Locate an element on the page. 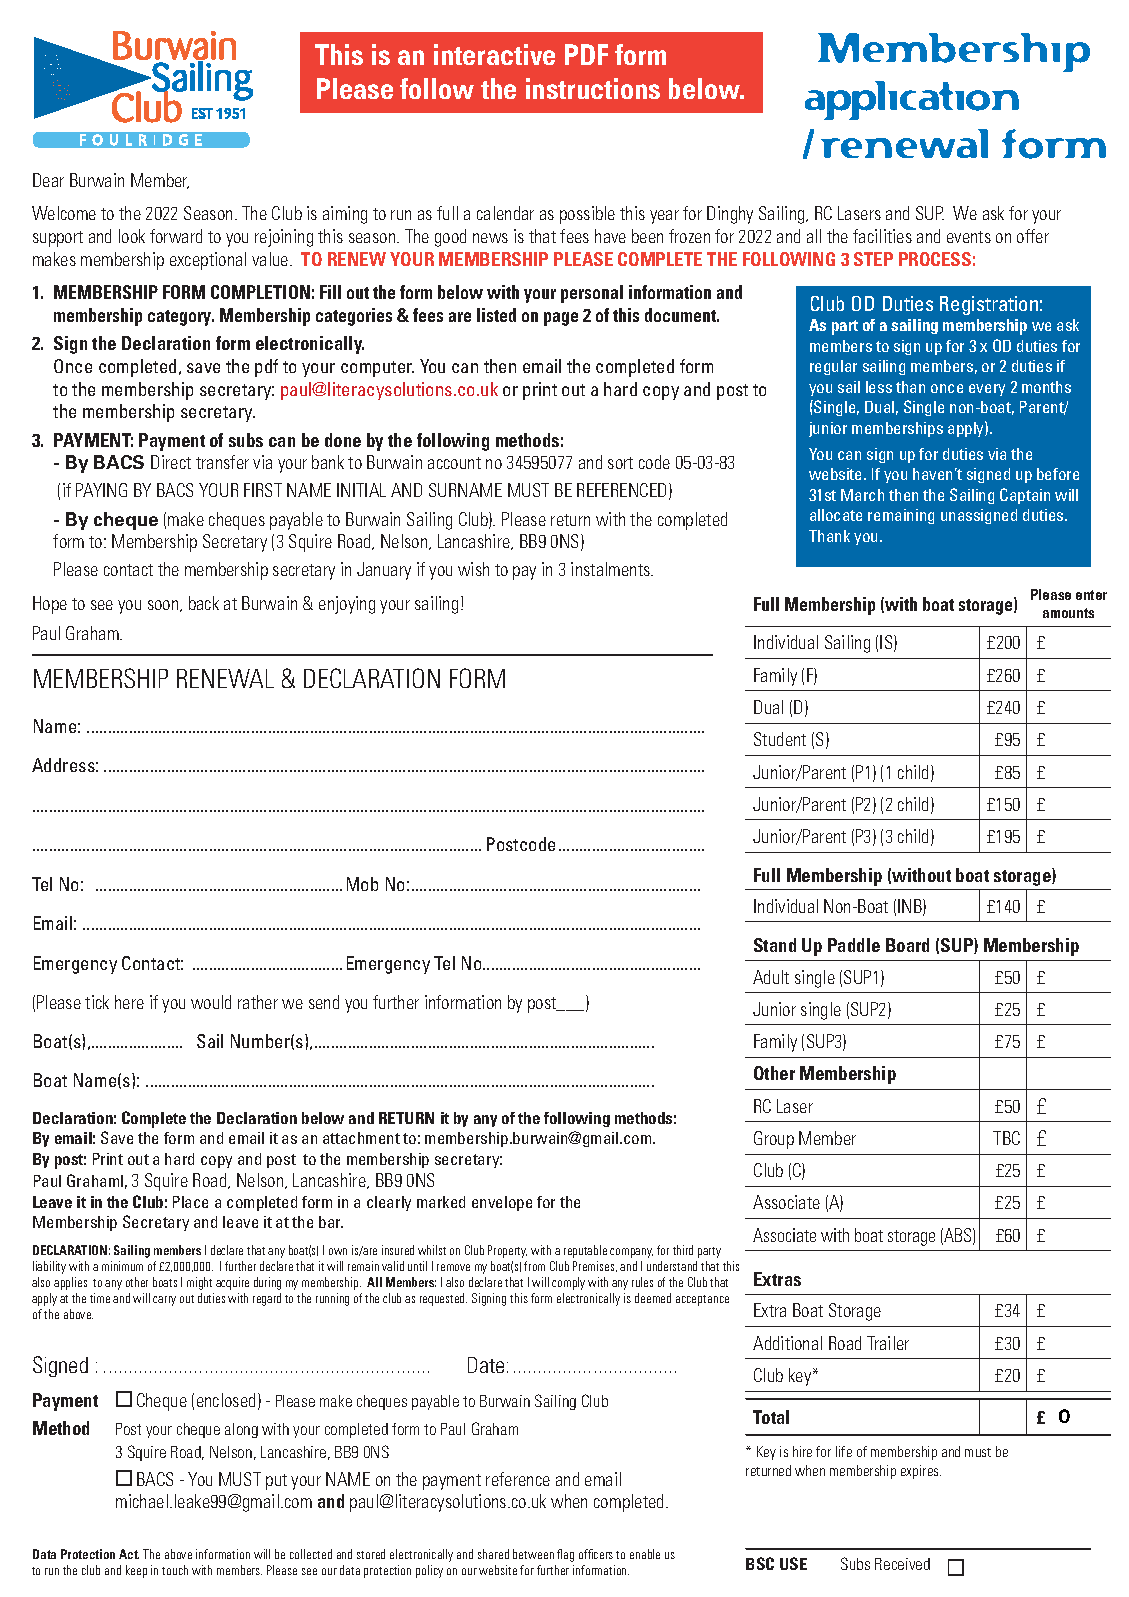  category is located at coordinates (181, 318).
